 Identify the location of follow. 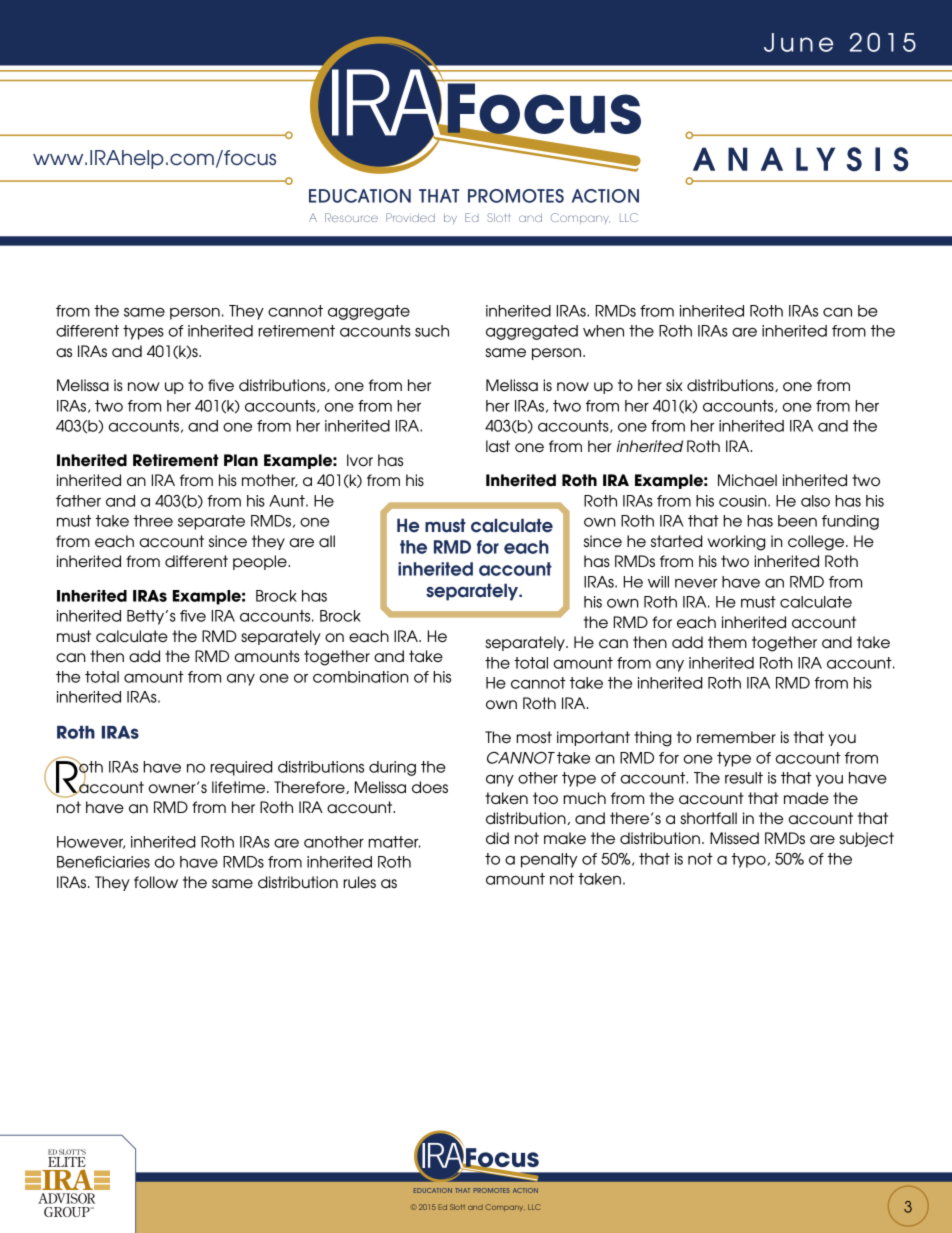
(156, 882).
